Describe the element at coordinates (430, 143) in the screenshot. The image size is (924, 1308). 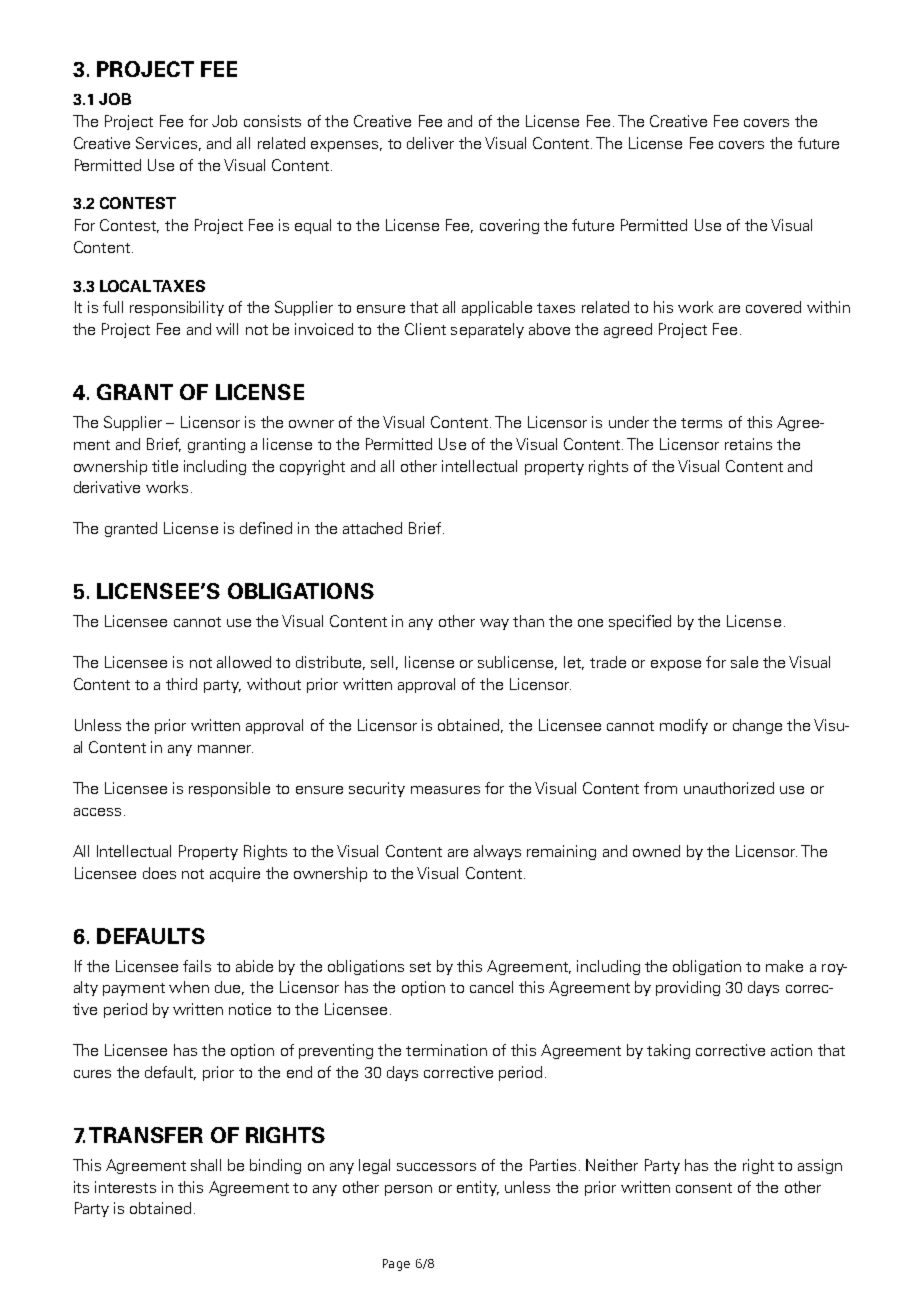
I see `deliver` at that location.
